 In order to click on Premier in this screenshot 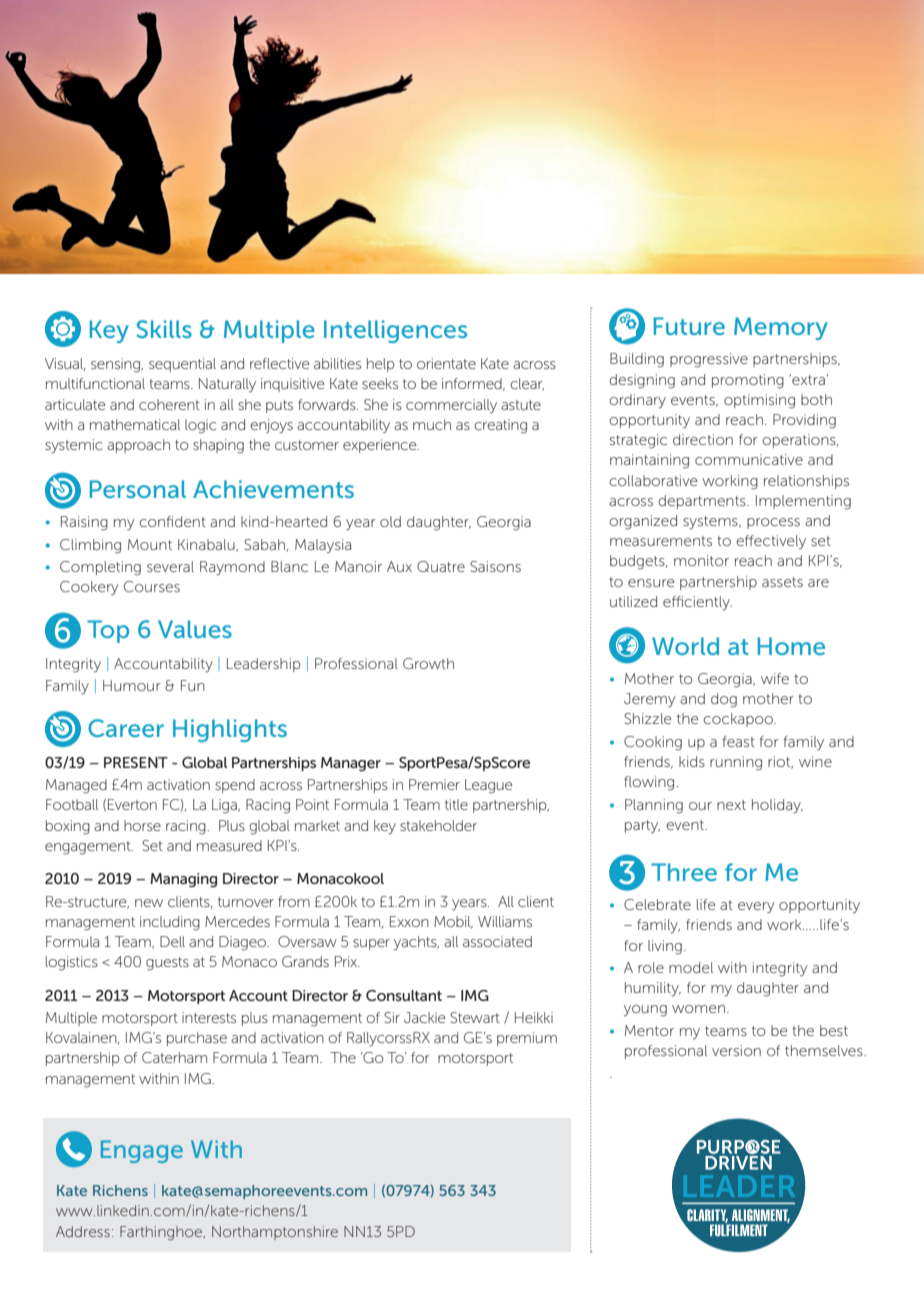, I will do `click(434, 784)`.
